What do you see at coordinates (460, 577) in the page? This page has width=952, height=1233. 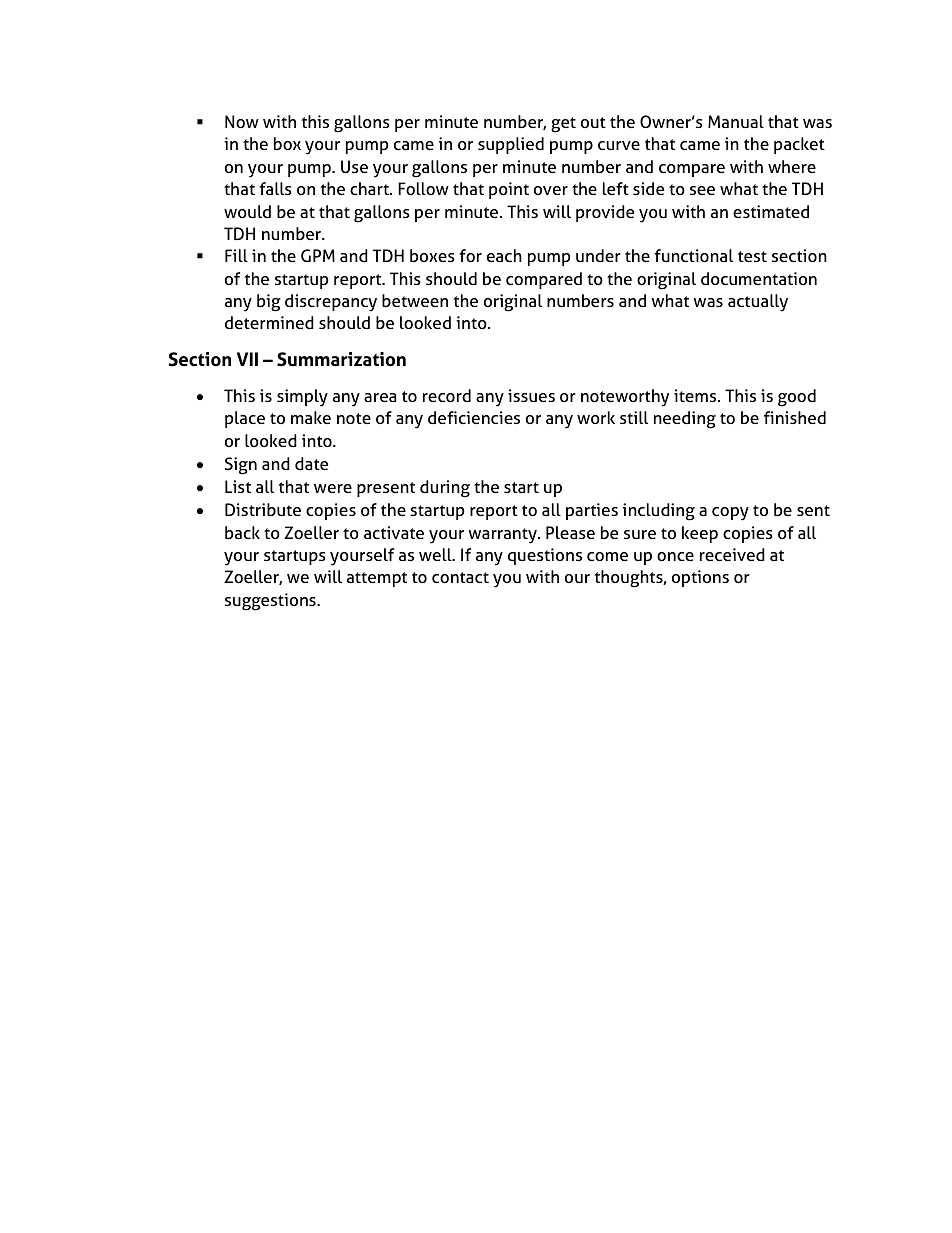 I see `contact` at bounding box center [460, 577].
